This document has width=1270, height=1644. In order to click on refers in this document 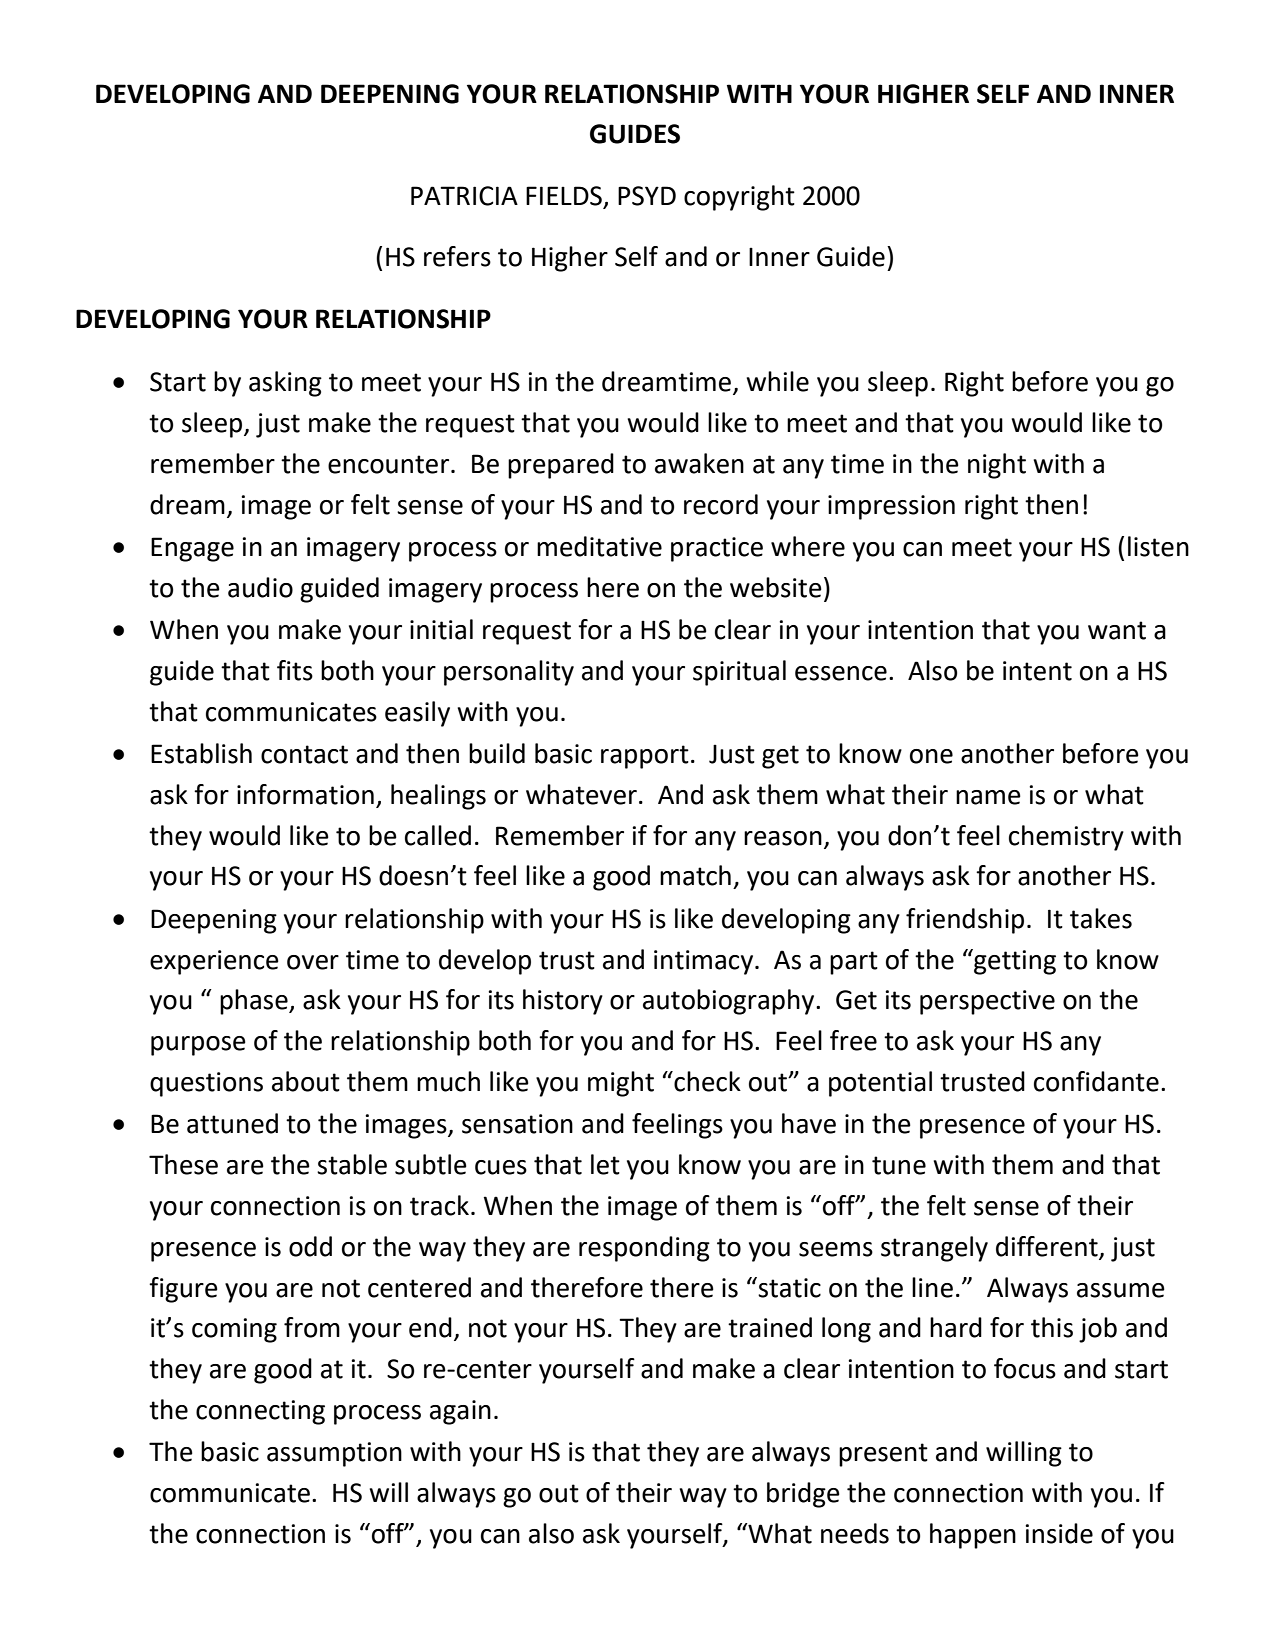, I will do `click(457, 256)`.
